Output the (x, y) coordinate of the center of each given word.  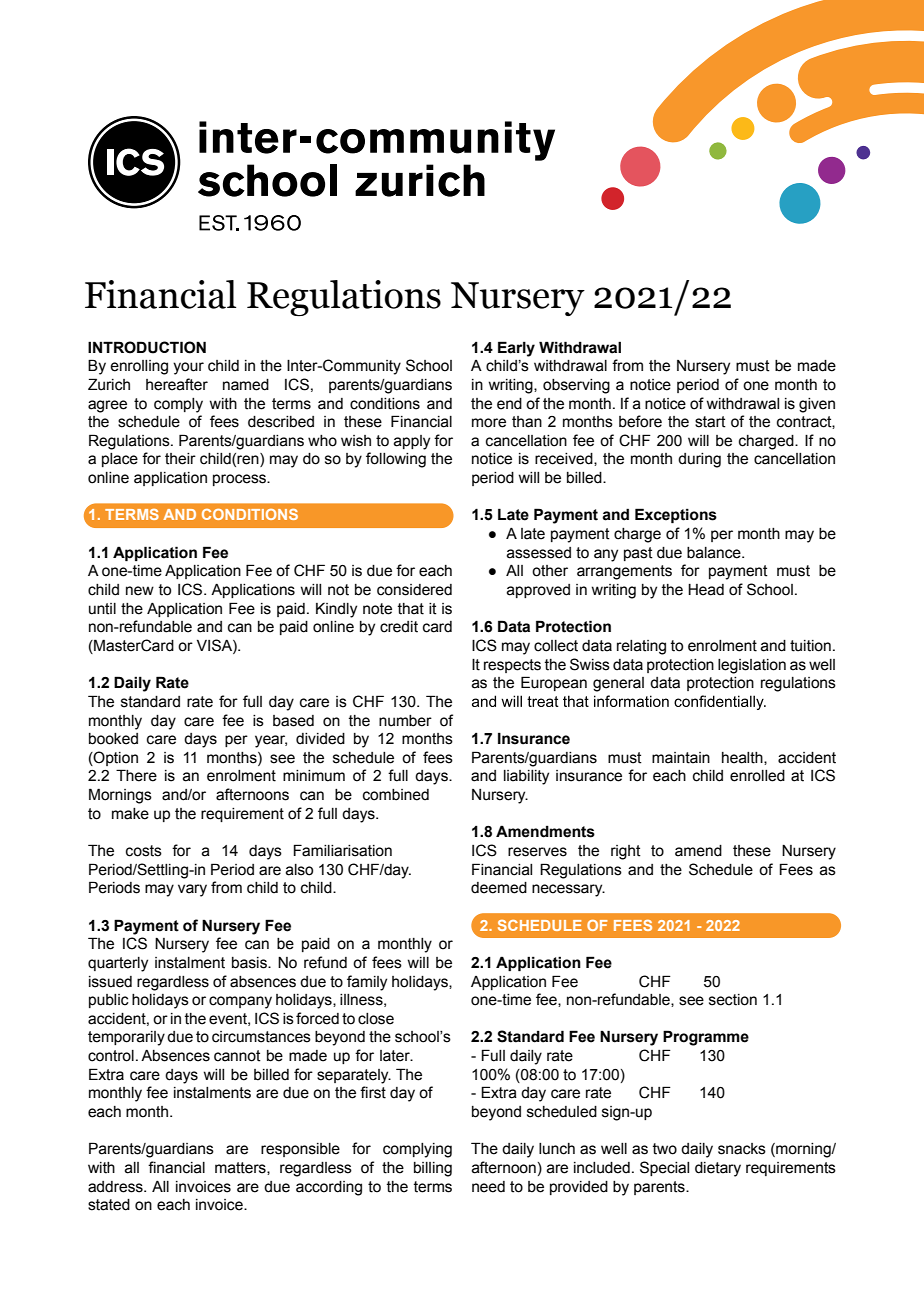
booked (113, 739)
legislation (752, 666)
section (733, 1000)
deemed (499, 888)
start (710, 422)
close (376, 1019)
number (405, 721)
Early (516, 349)
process (240, 480)
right (626, 852)
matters (241, 1168)
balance (715, 553)
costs (144, 851)
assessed (539, 553)
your (188, 368)
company (240, 1002)
